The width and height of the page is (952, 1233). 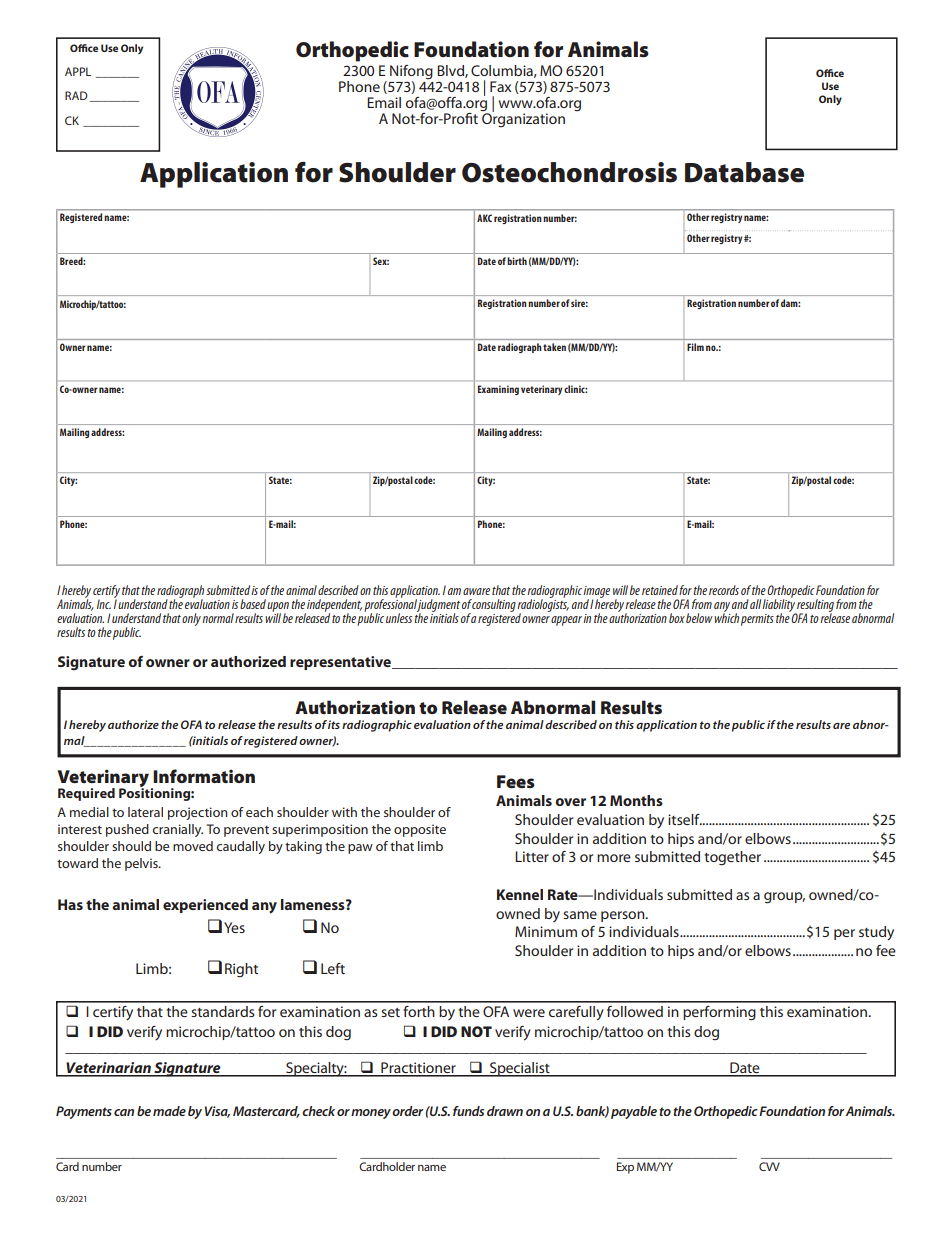 What do you see at coordinates (104, 604) in the page?
I see `Inc` at bounding box center [104, 604].
